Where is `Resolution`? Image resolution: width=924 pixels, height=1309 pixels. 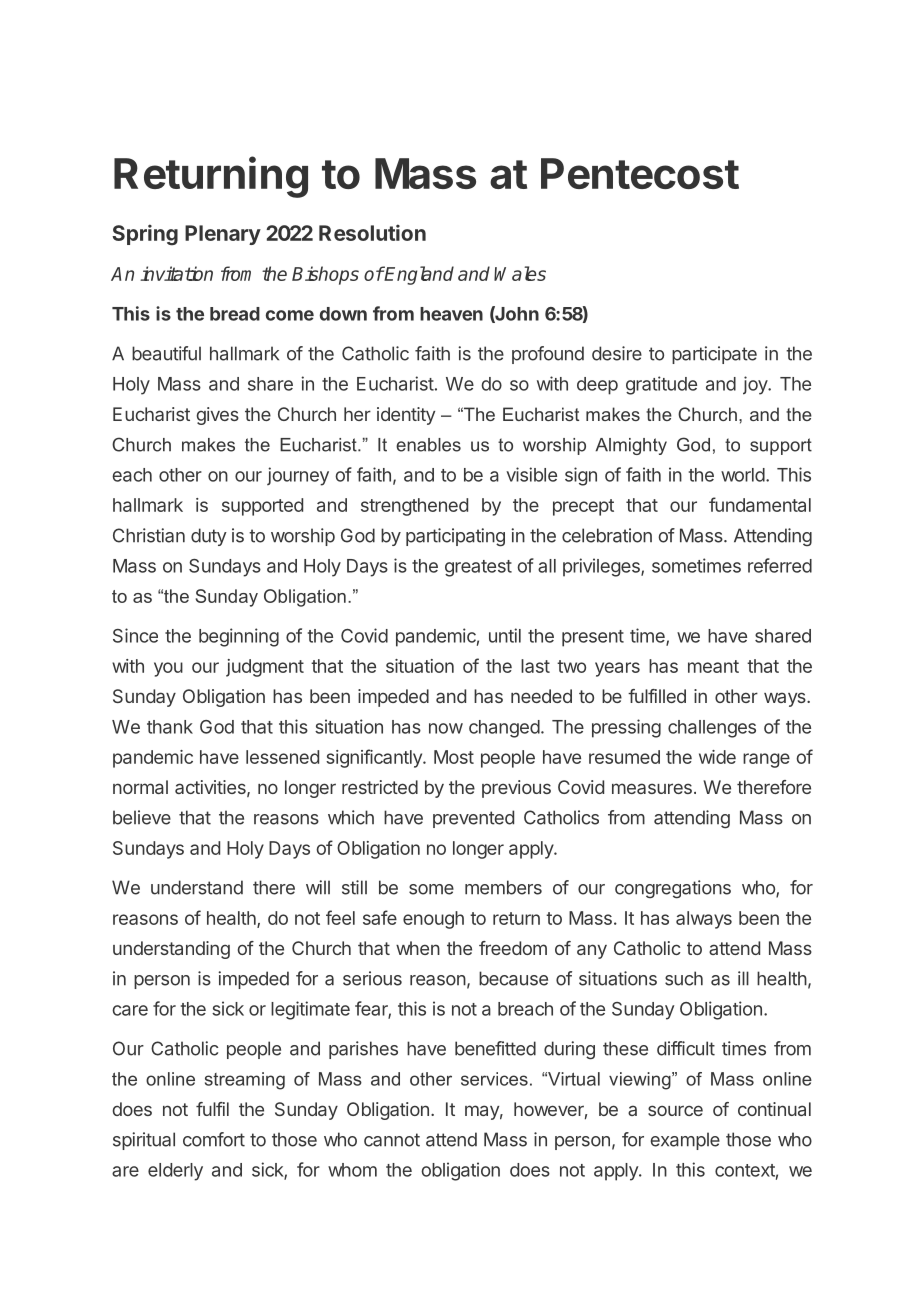 Resolution is located at coordinates (372, 232).
